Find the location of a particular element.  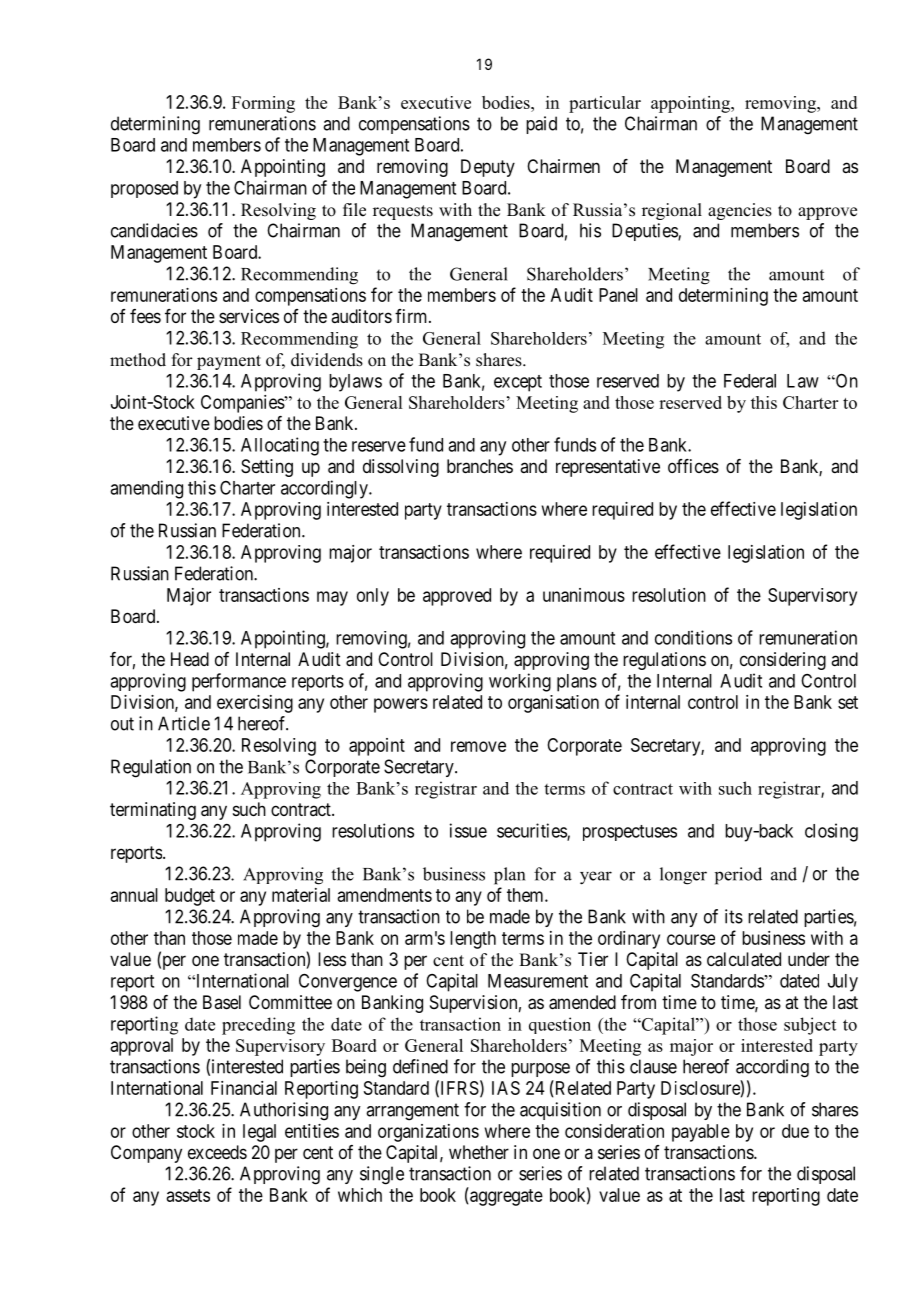

Forming is located at coordinates (263, 104).
